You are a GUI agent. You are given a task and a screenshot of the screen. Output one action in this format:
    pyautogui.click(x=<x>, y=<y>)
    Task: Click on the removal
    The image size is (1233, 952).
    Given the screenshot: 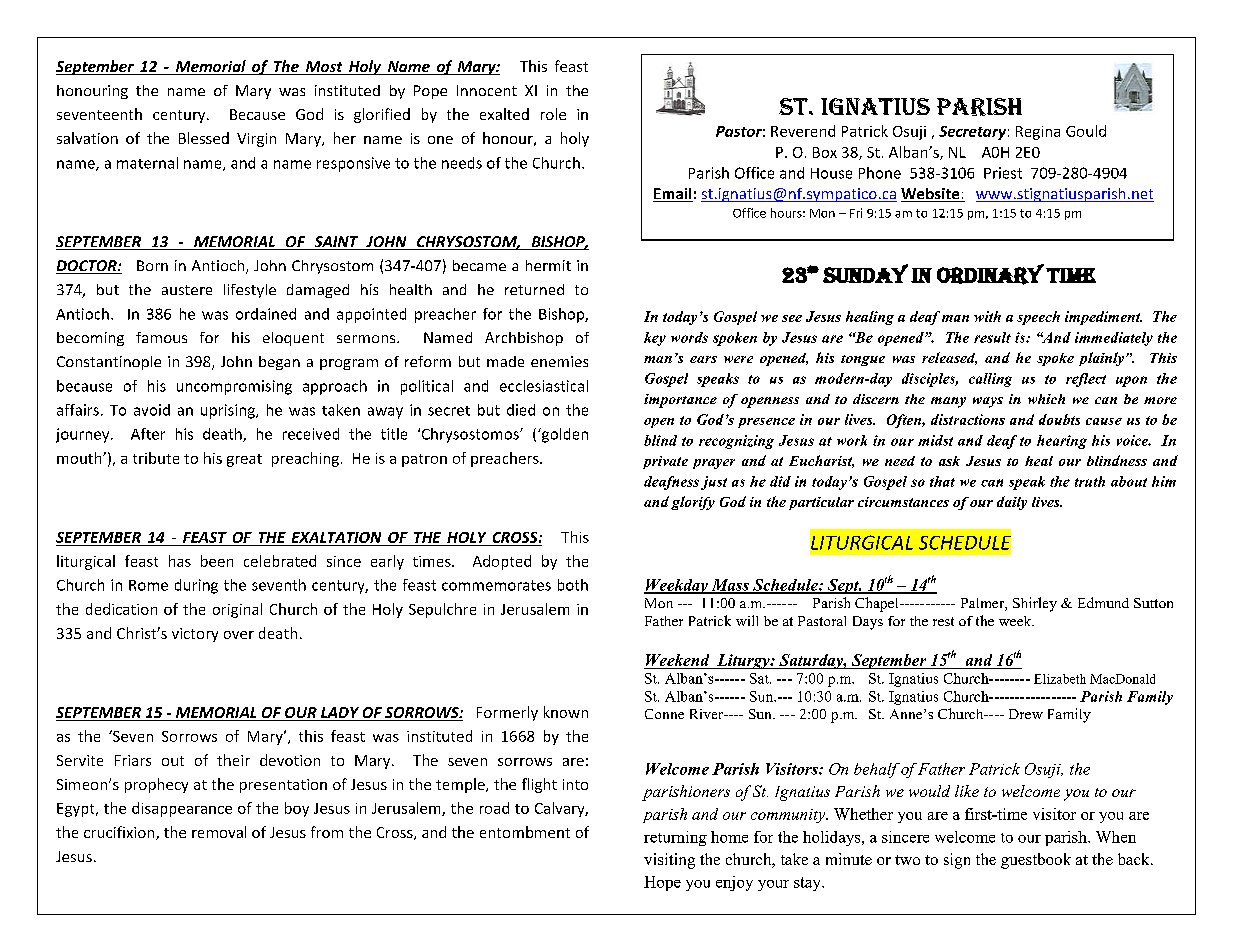 What is the action you would take?
    pyautogui.click(x=219, y=832)
